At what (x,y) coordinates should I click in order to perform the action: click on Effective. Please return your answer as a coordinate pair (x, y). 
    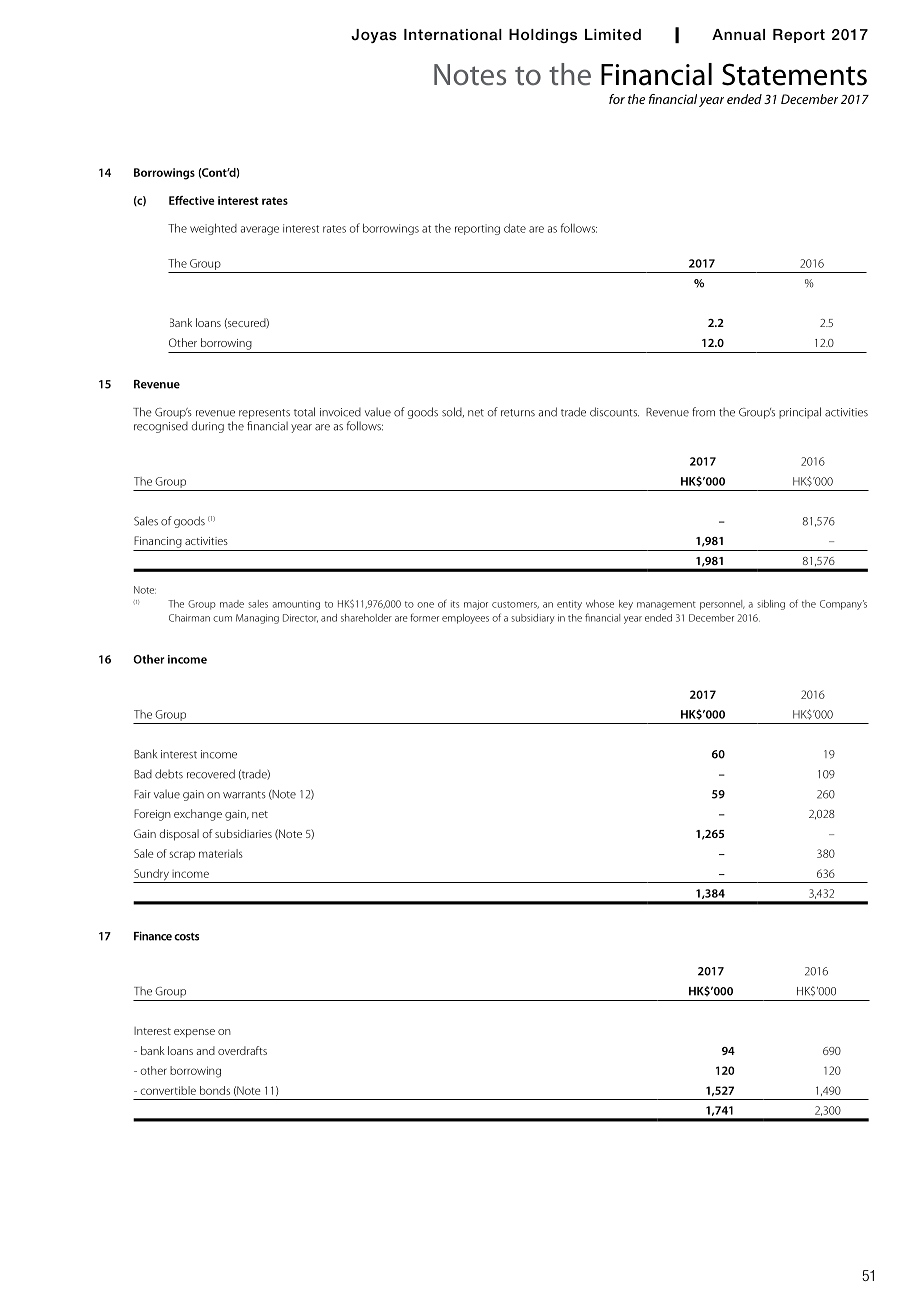
    Looking at the image, I should click on (192, 200).
